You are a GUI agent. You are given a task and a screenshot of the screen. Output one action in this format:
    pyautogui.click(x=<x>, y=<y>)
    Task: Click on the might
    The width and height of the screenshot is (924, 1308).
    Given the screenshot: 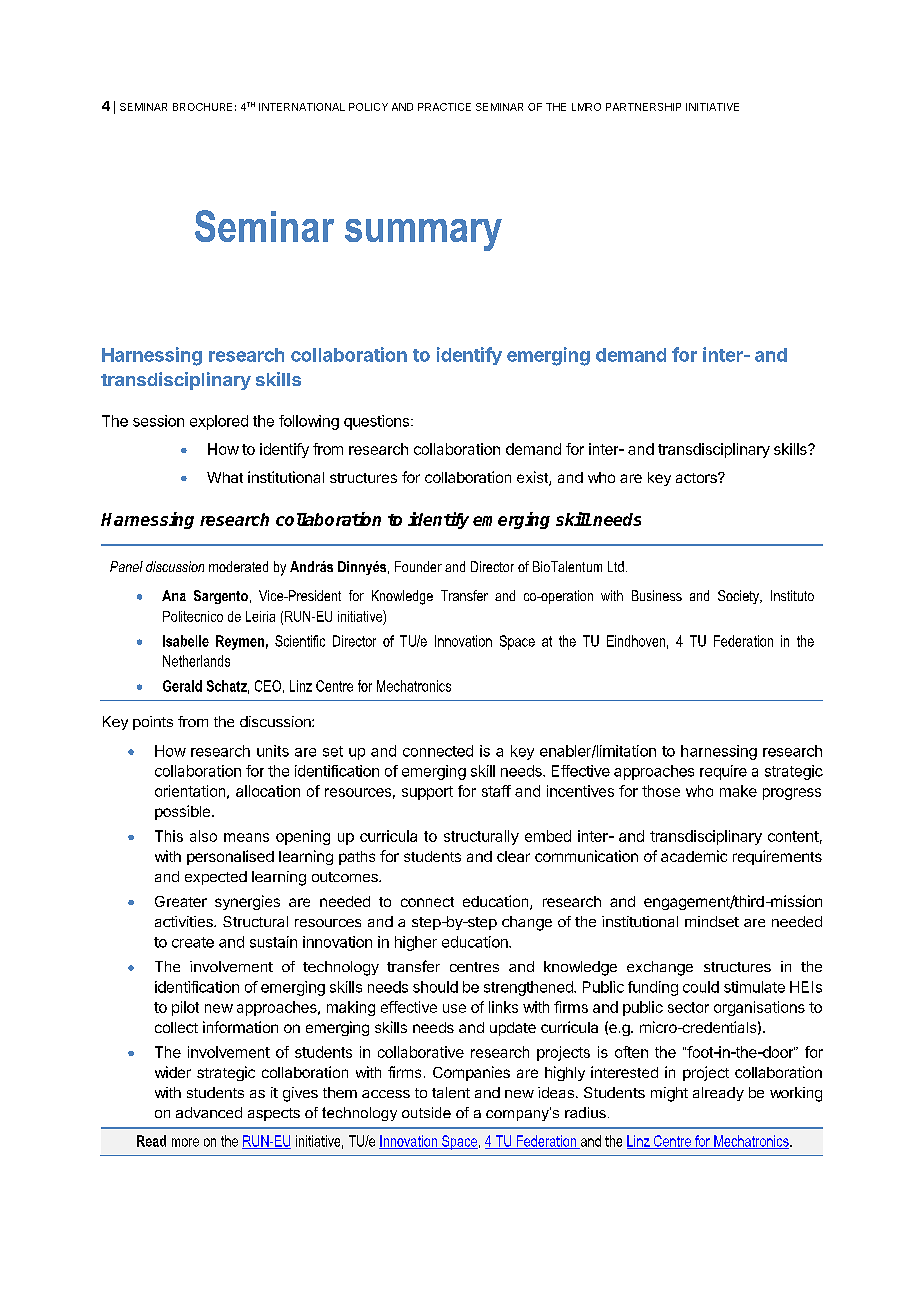 What is the action you would take?
    pyautogui.click(x=669, y=1094)
